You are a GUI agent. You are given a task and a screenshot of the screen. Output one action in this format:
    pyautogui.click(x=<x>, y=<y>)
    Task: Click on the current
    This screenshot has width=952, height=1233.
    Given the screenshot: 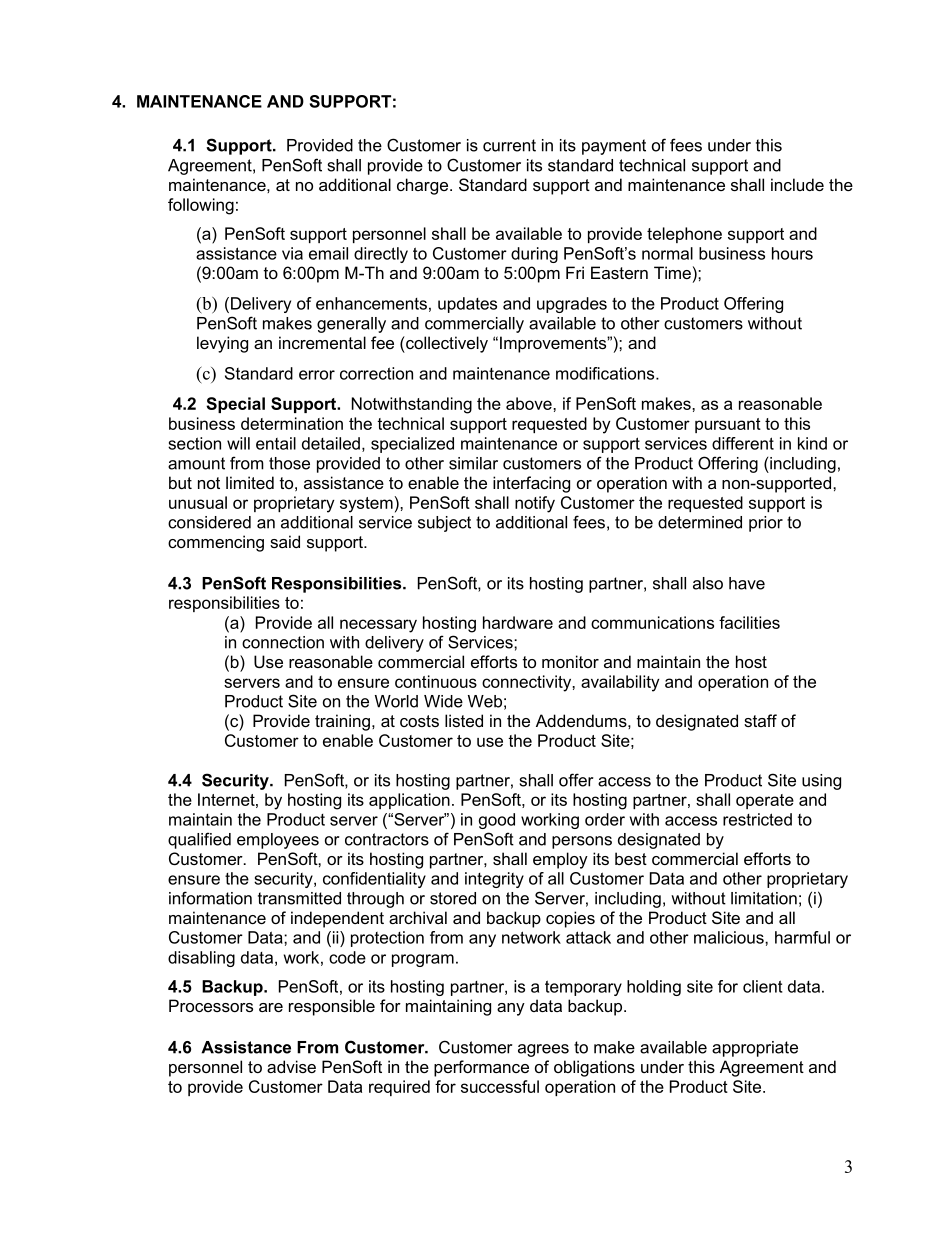 What is the action you would take?
    pyautogui.click(x=509, y=145)
